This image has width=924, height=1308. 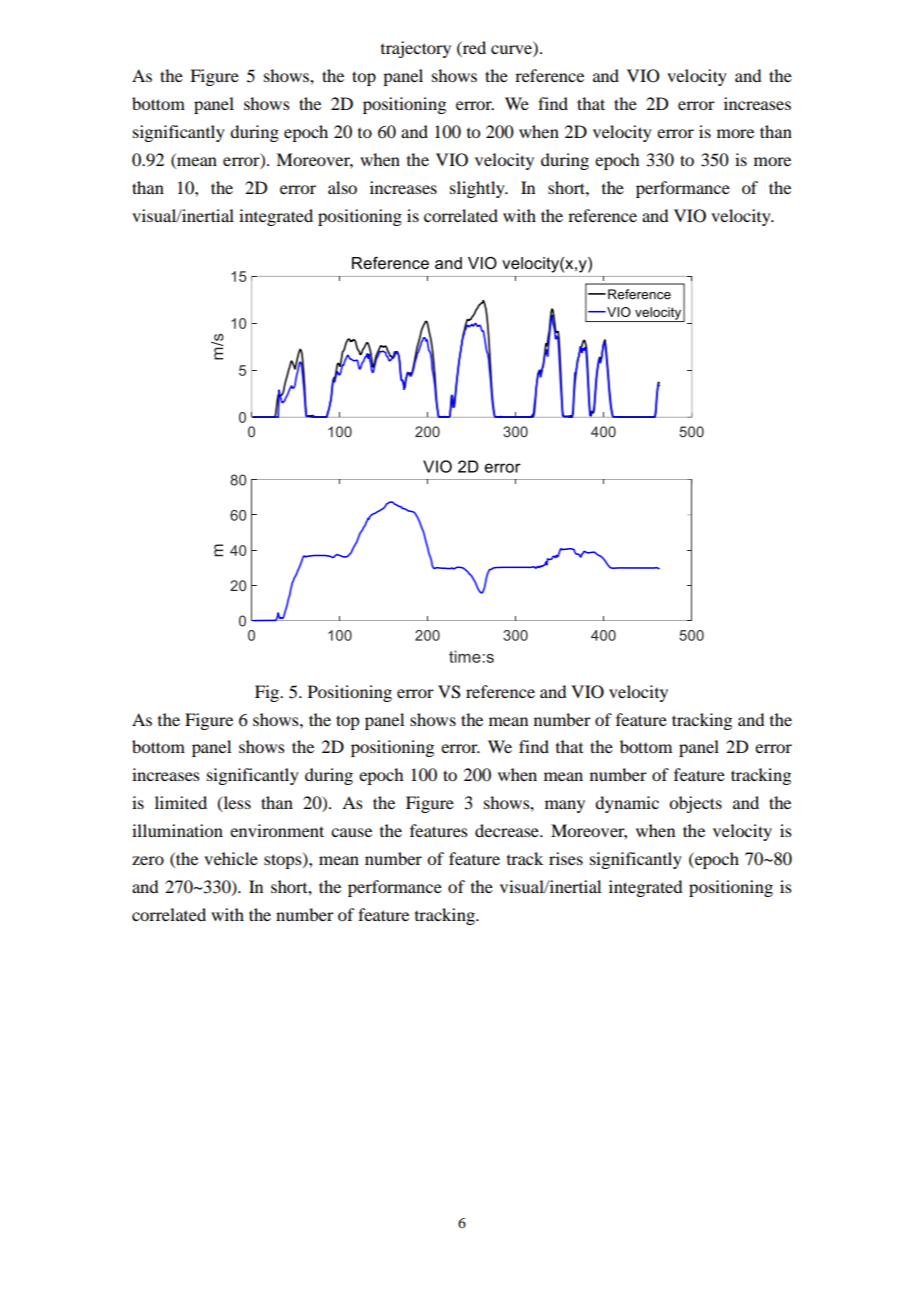 I want to click on dynamic, so click(x=627, y=804).
